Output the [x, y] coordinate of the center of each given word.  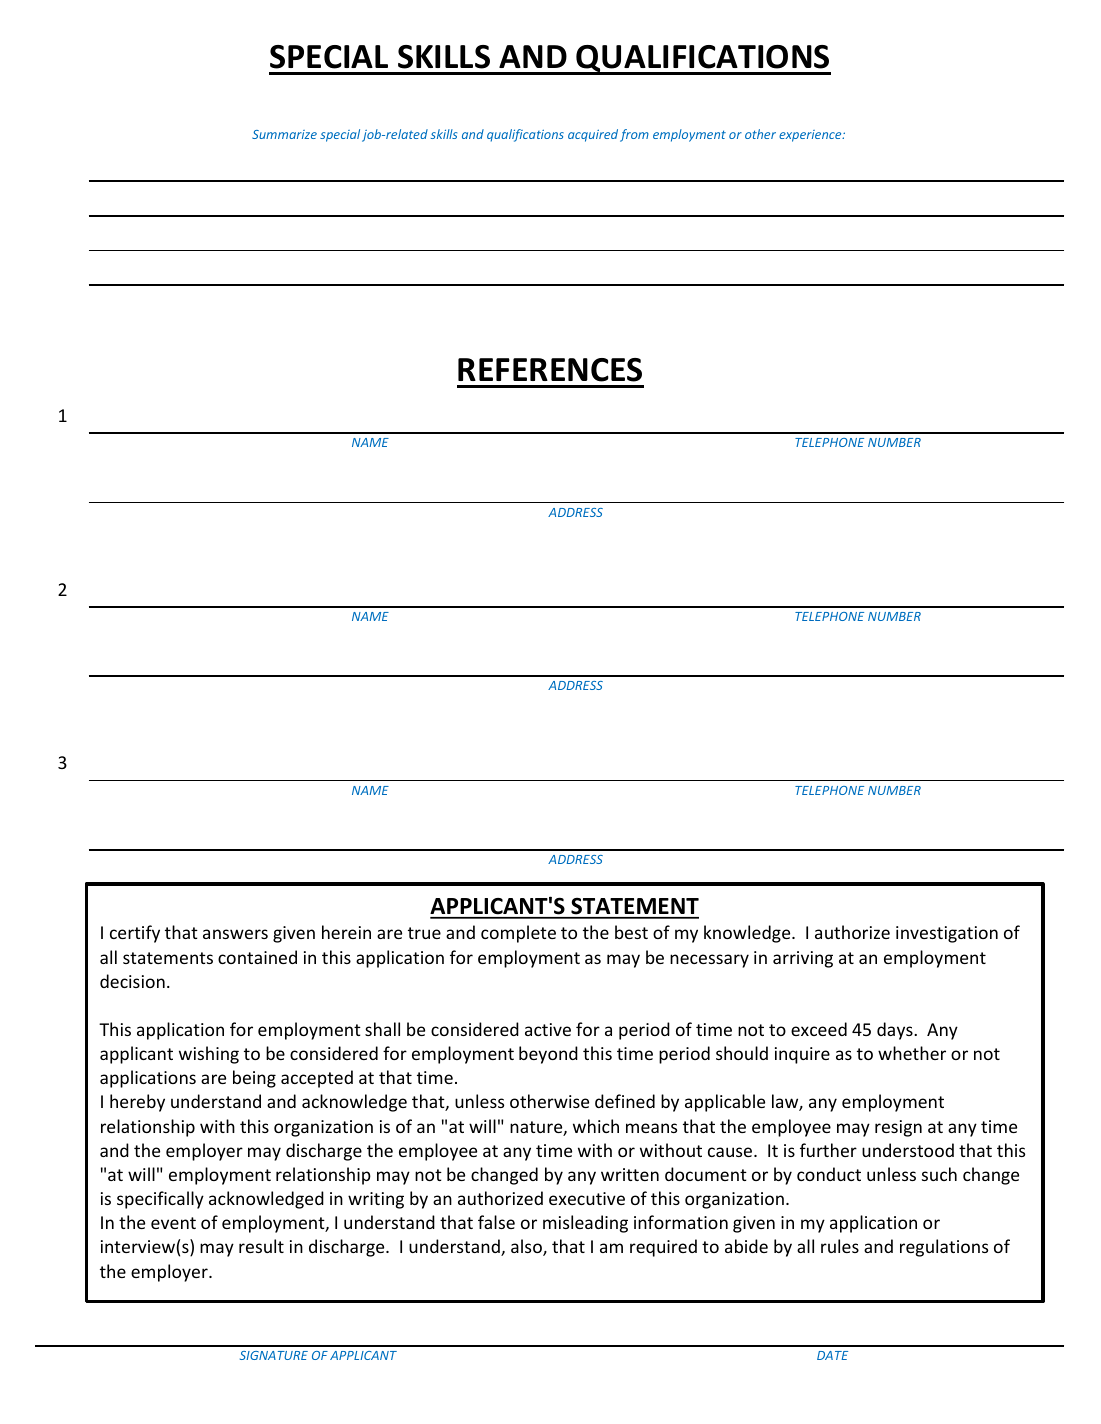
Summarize [284, 134]
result [261, 1246]
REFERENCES [550, 370]
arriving [803, 959]
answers [235, 934]
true [424, 933]
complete [518, 934]
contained [257, 957]
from [634, 135]
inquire [802, 1055]
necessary [709, 961]
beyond [548, 1055]
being [254, 1079]
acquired [593, 135]
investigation [947, 934]
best [631, 932]
